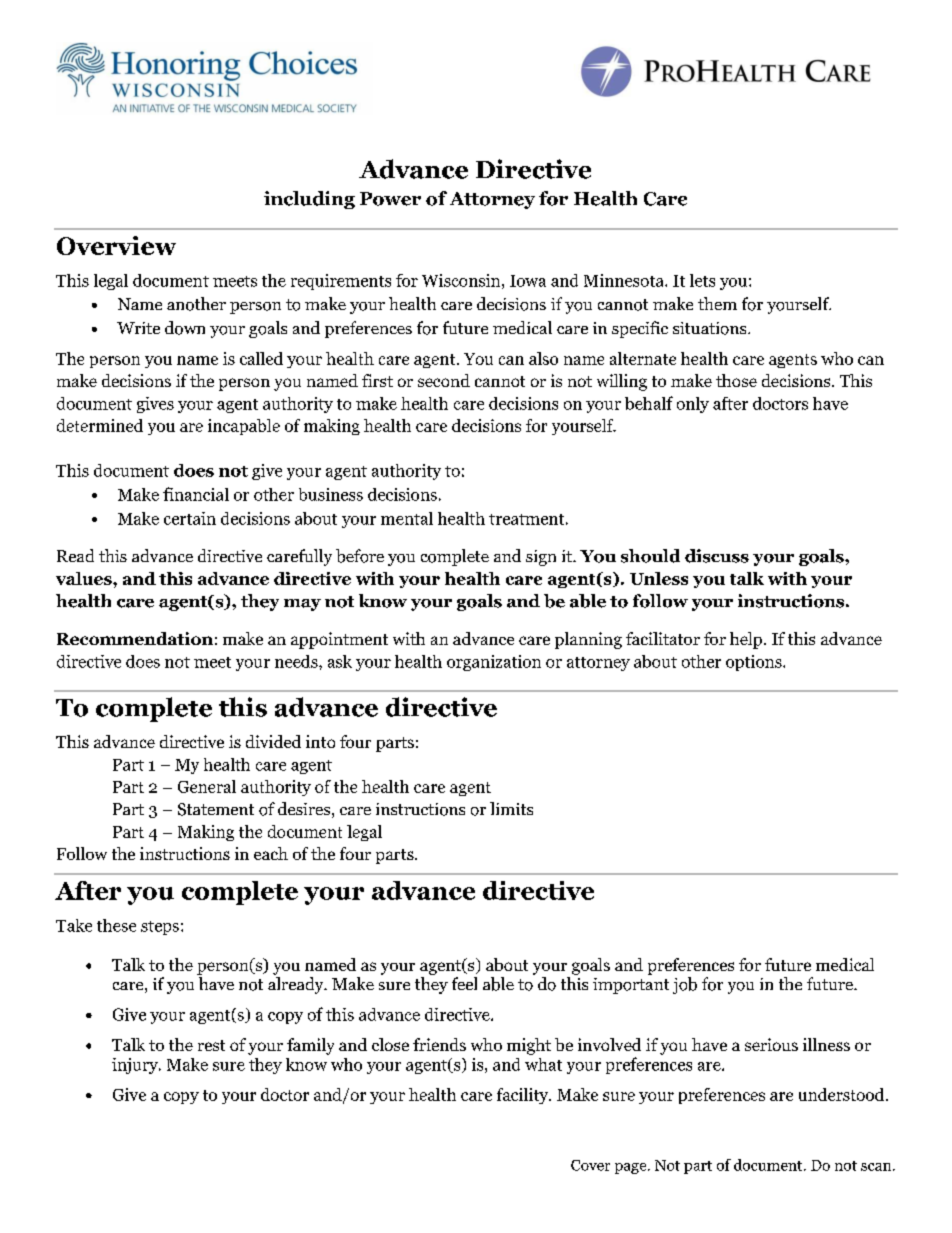 Image resolution: width=952 pixels, height=1233 pixels. I want to click on facility, so click(524, 1096).
